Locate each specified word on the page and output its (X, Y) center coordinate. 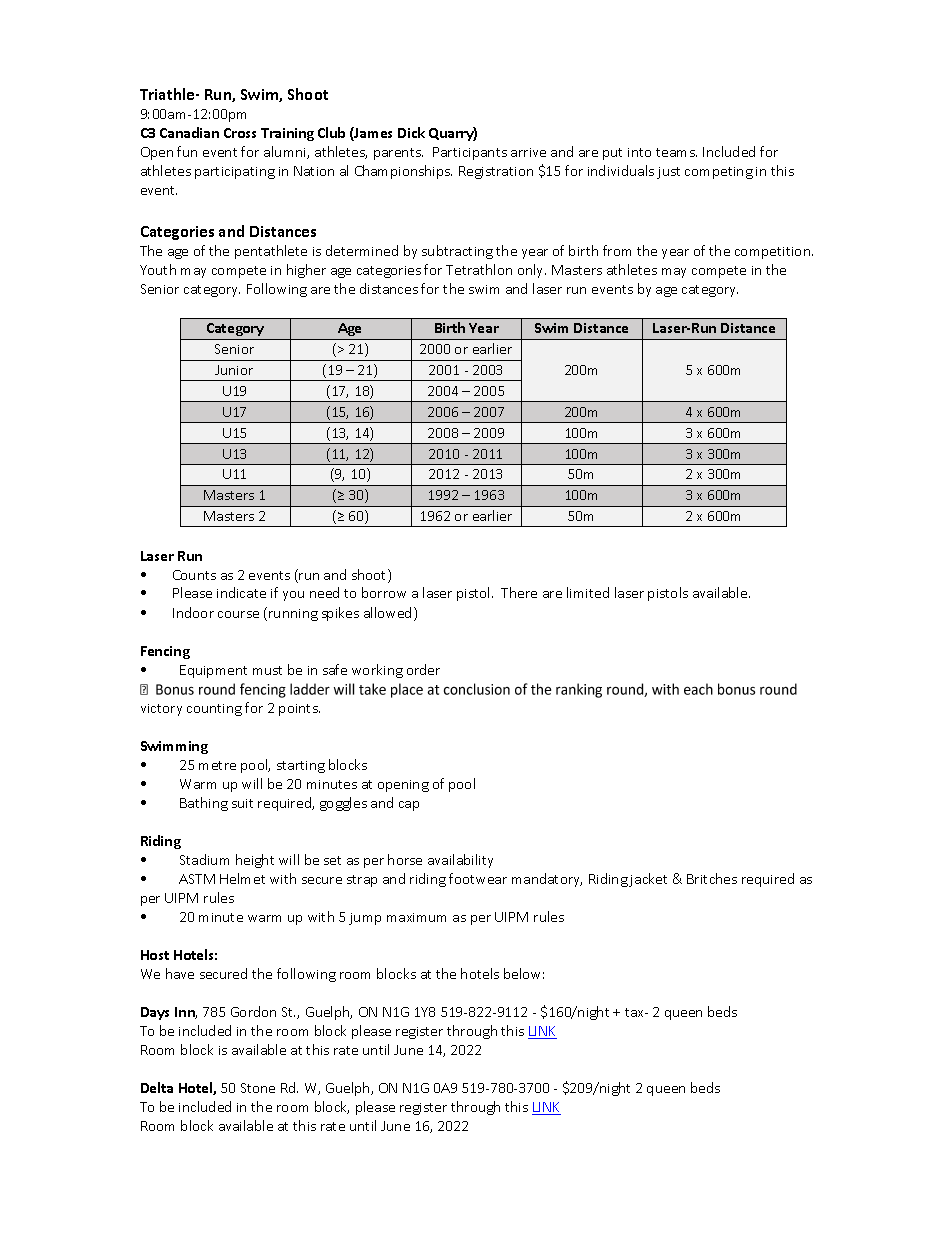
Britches (712, 878)
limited (588, 592)
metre (217, 765)
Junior (234, 370)
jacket (648, 880)
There (519, 592)
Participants (470, 153)
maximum (416, 917)
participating (235, 173)
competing (719, 173)
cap (409, 806)
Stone (258, 1088)
